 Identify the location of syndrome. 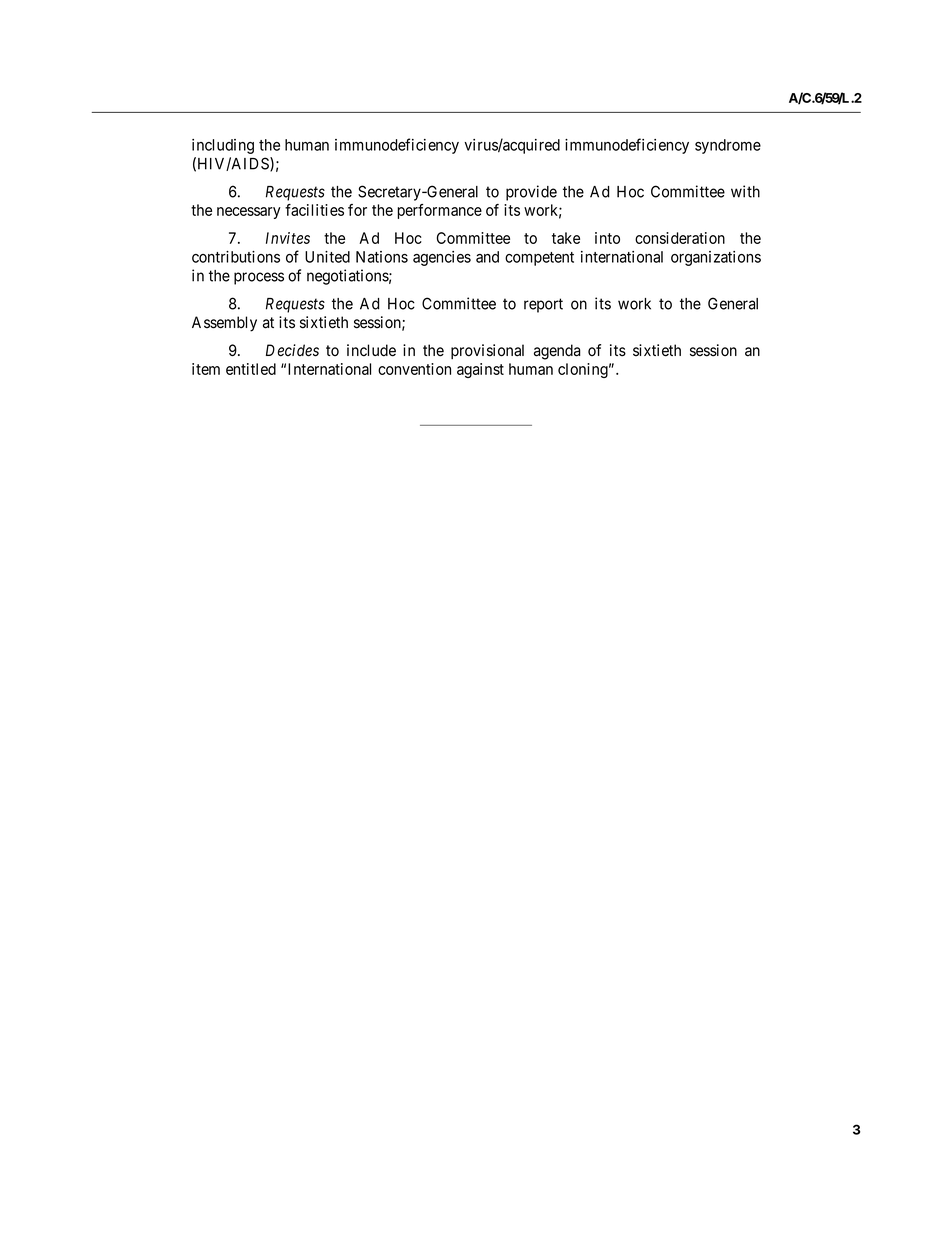
(728, 146).
